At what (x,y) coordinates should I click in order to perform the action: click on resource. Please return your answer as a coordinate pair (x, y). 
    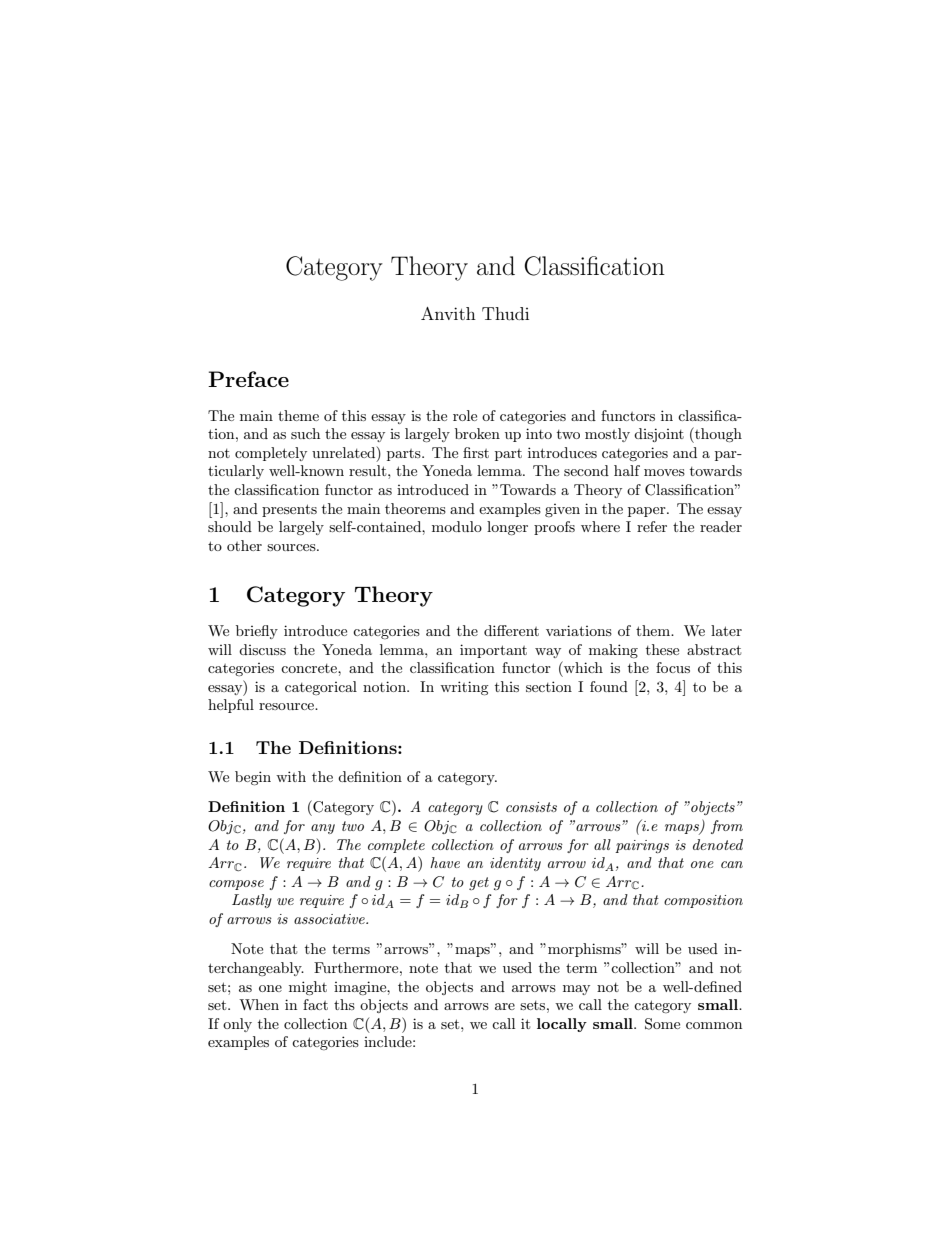
    Looking at the image, I should click on (287, 706).
